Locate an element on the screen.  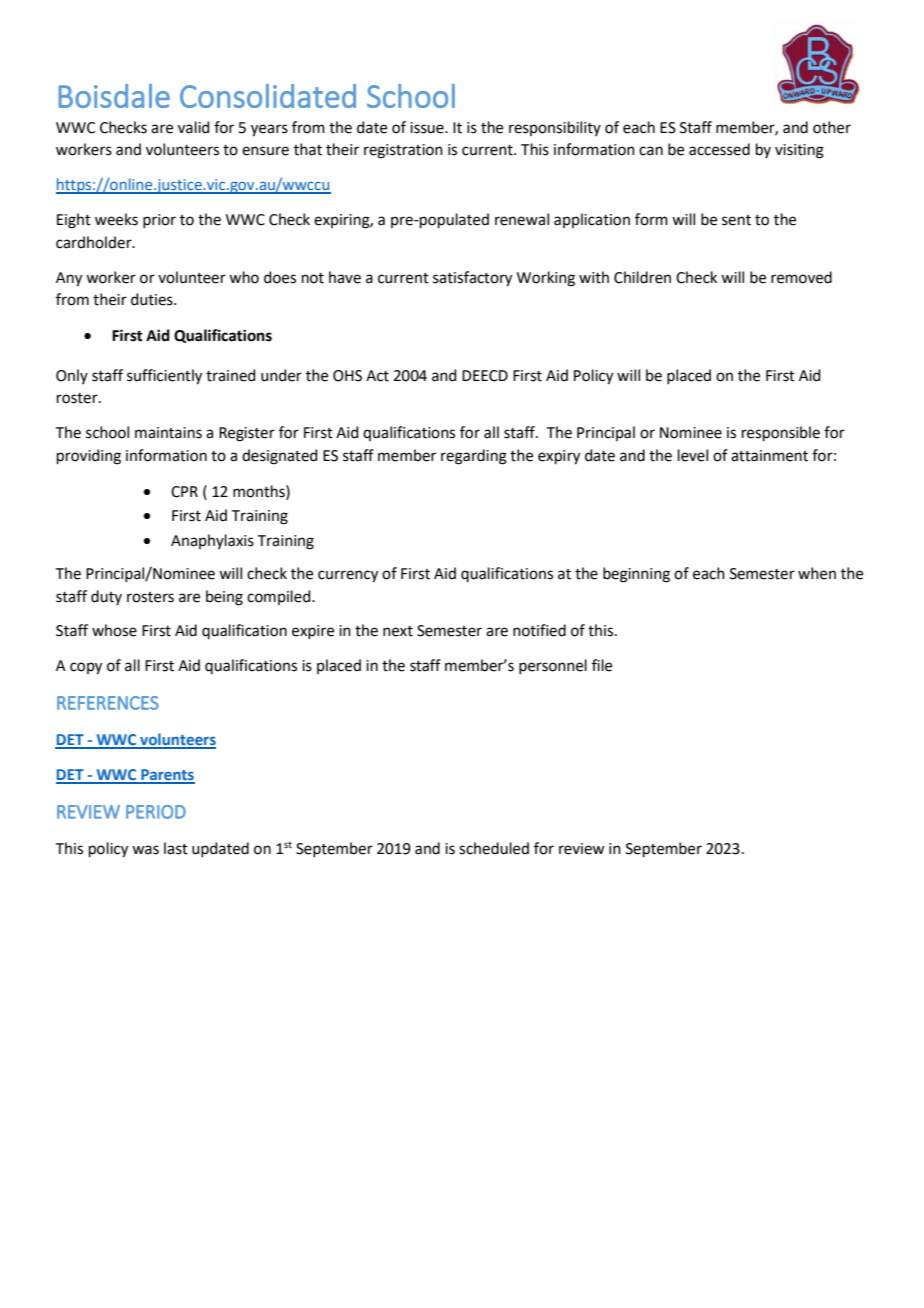
valid is located at coordinates (194, 127).
